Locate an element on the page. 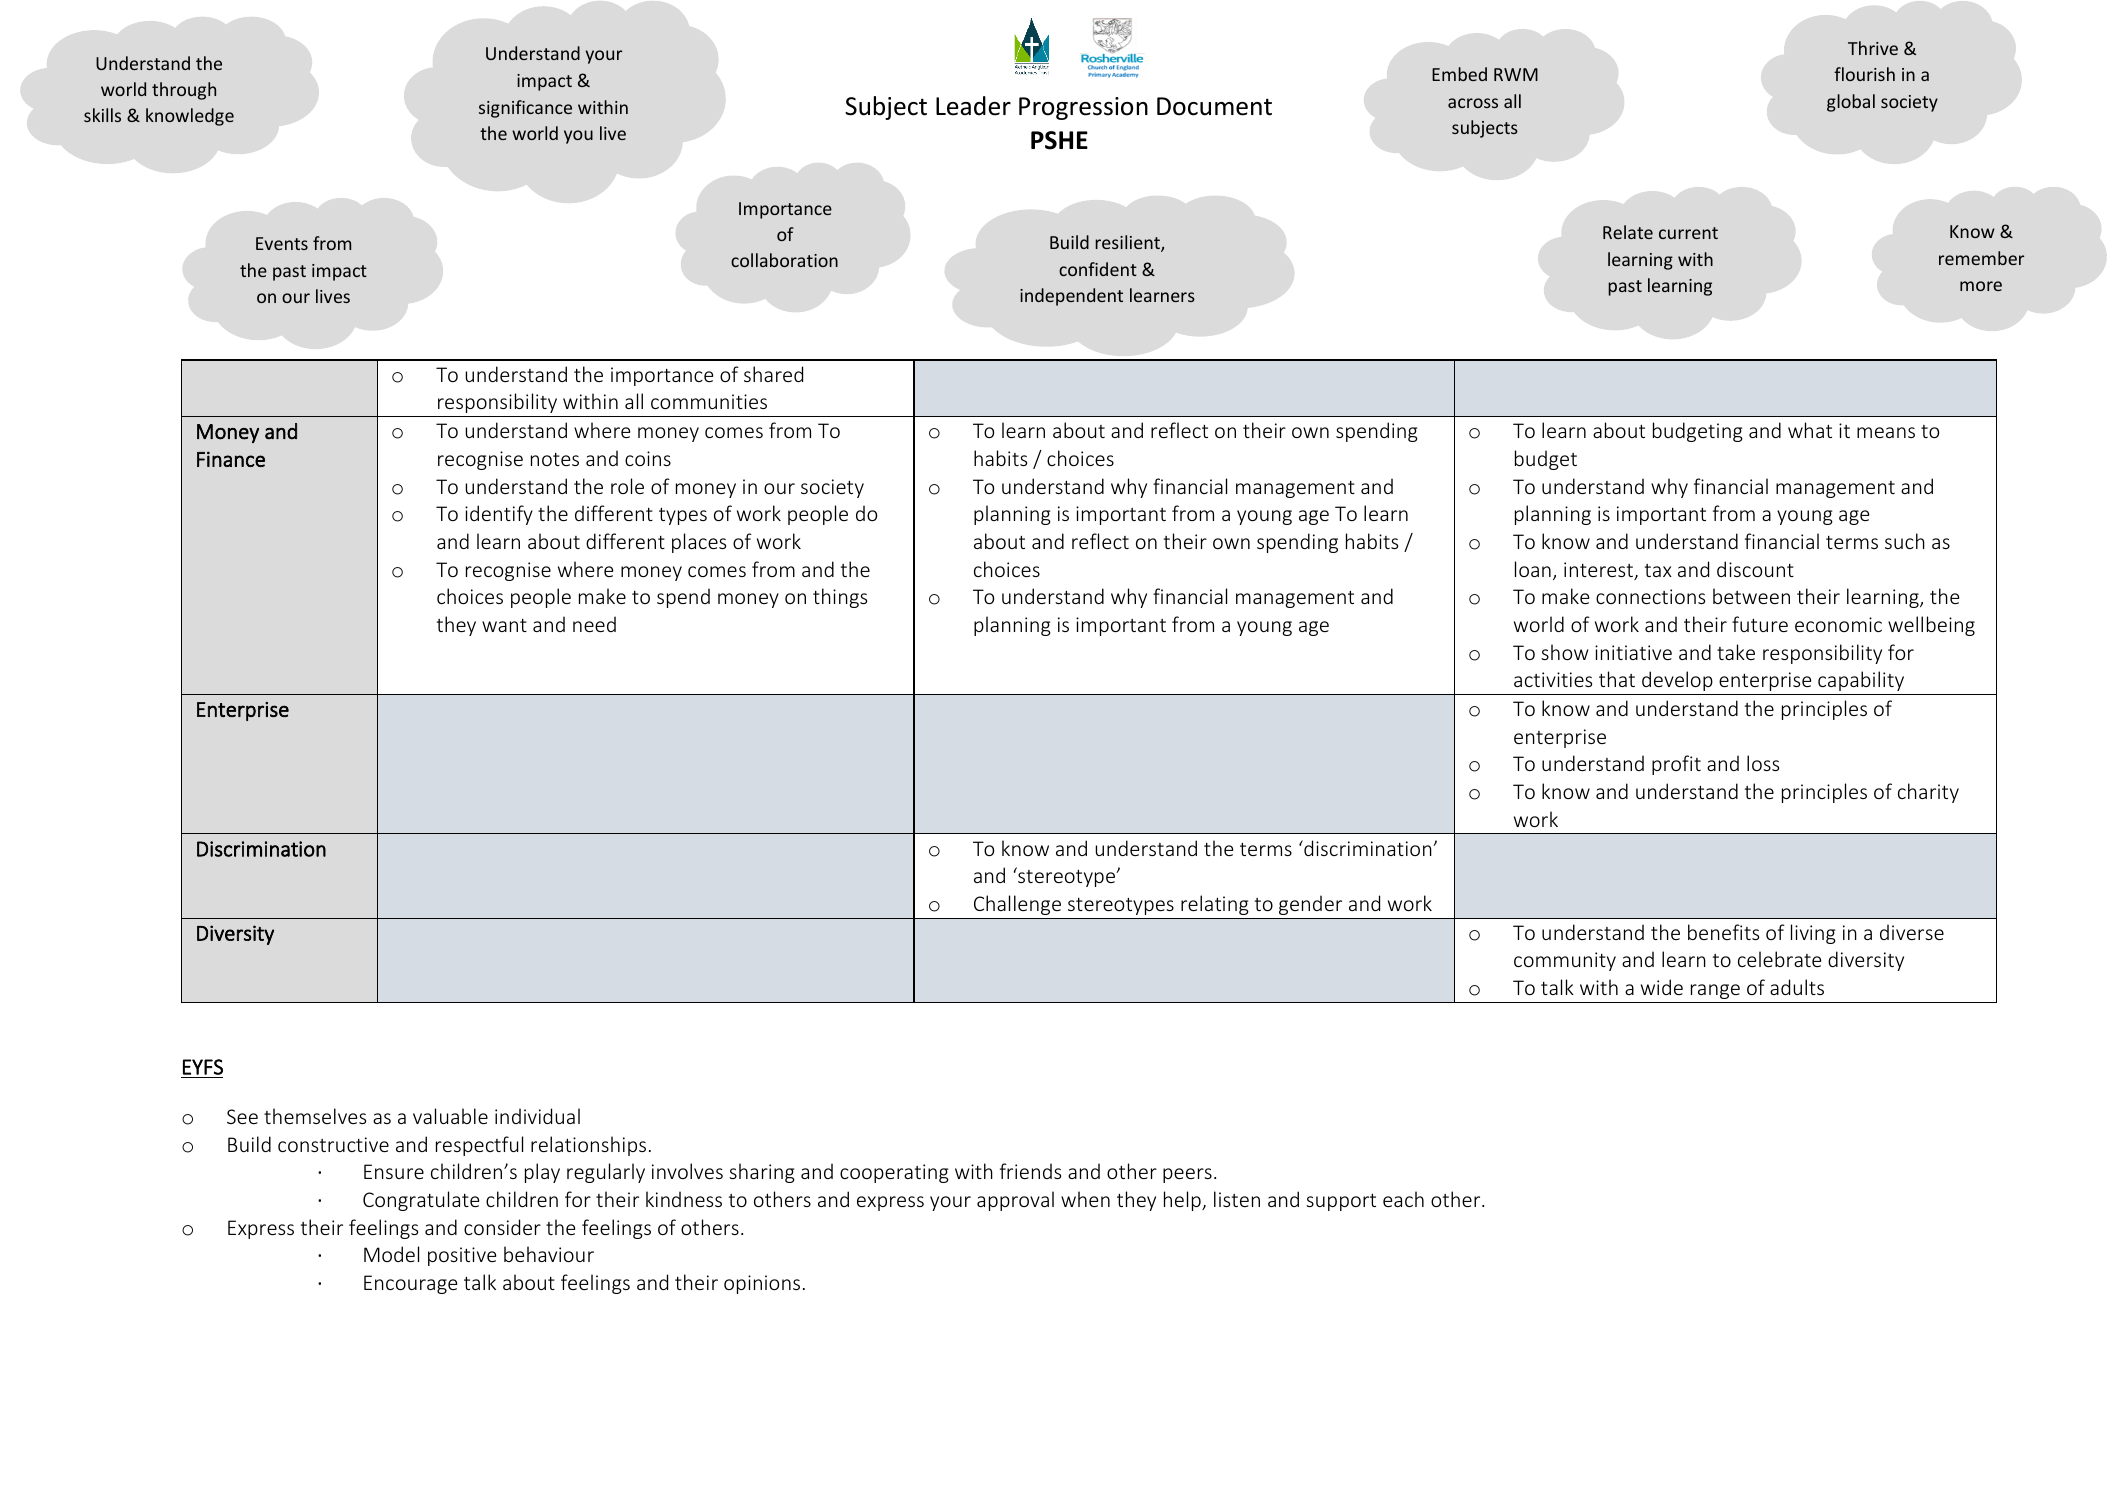 The width and height of the document is (2118, 1498). take is located at coordinates (1736, 652).
